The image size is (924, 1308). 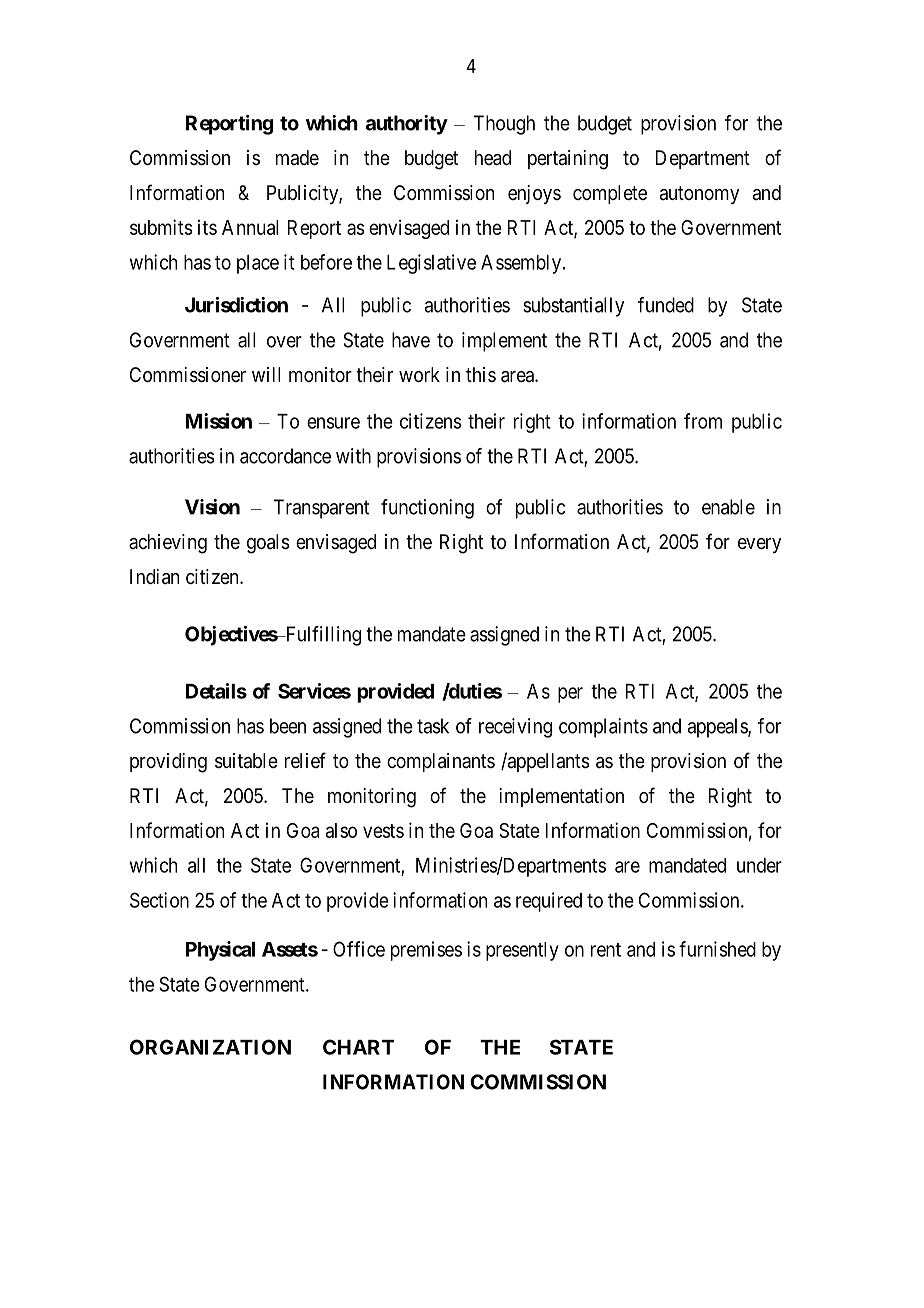 I want to click on functioning, so click(x=427, y=509).
